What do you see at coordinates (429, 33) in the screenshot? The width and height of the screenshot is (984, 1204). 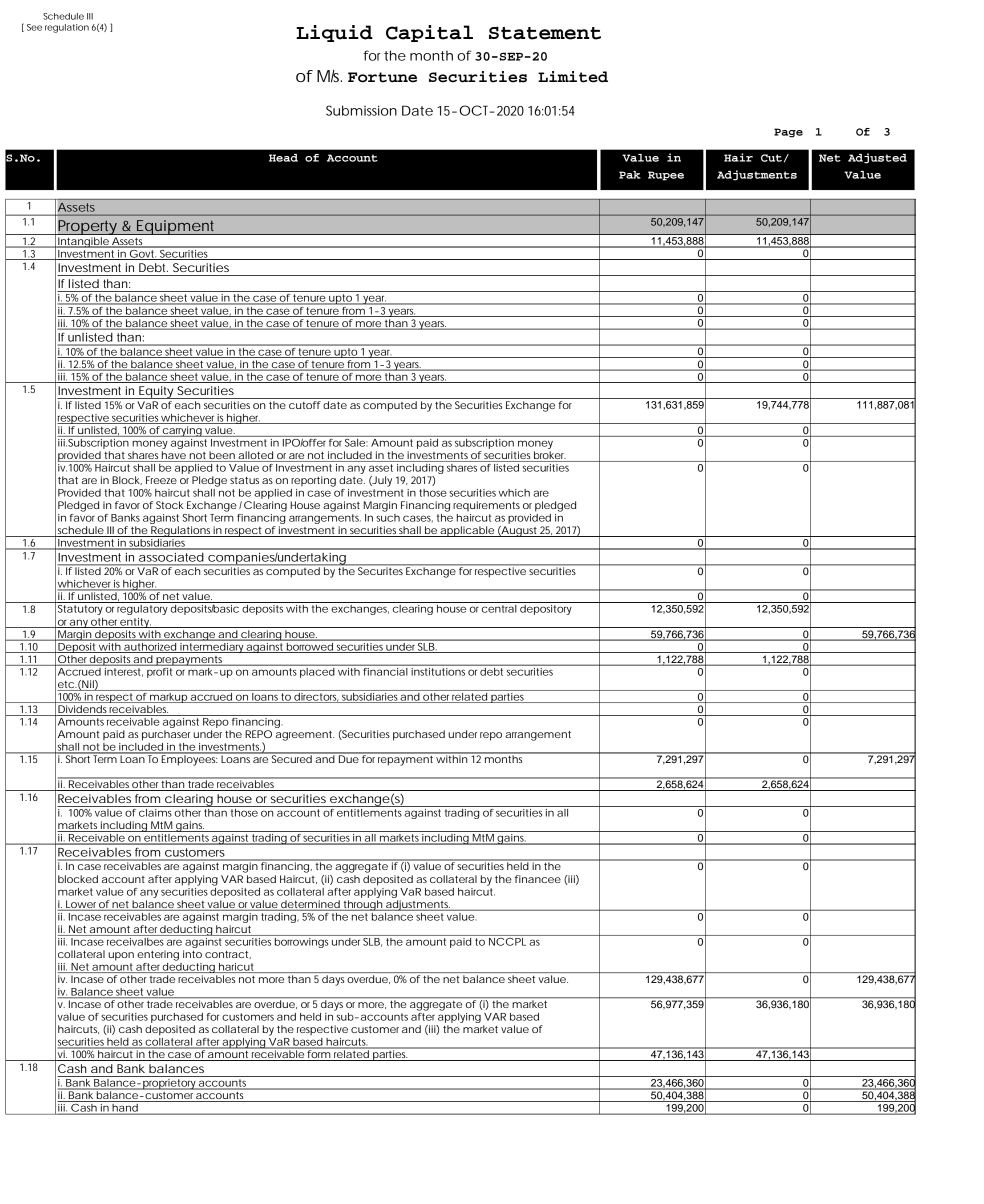 I see `Capital` at bounding box center [429, 33].
